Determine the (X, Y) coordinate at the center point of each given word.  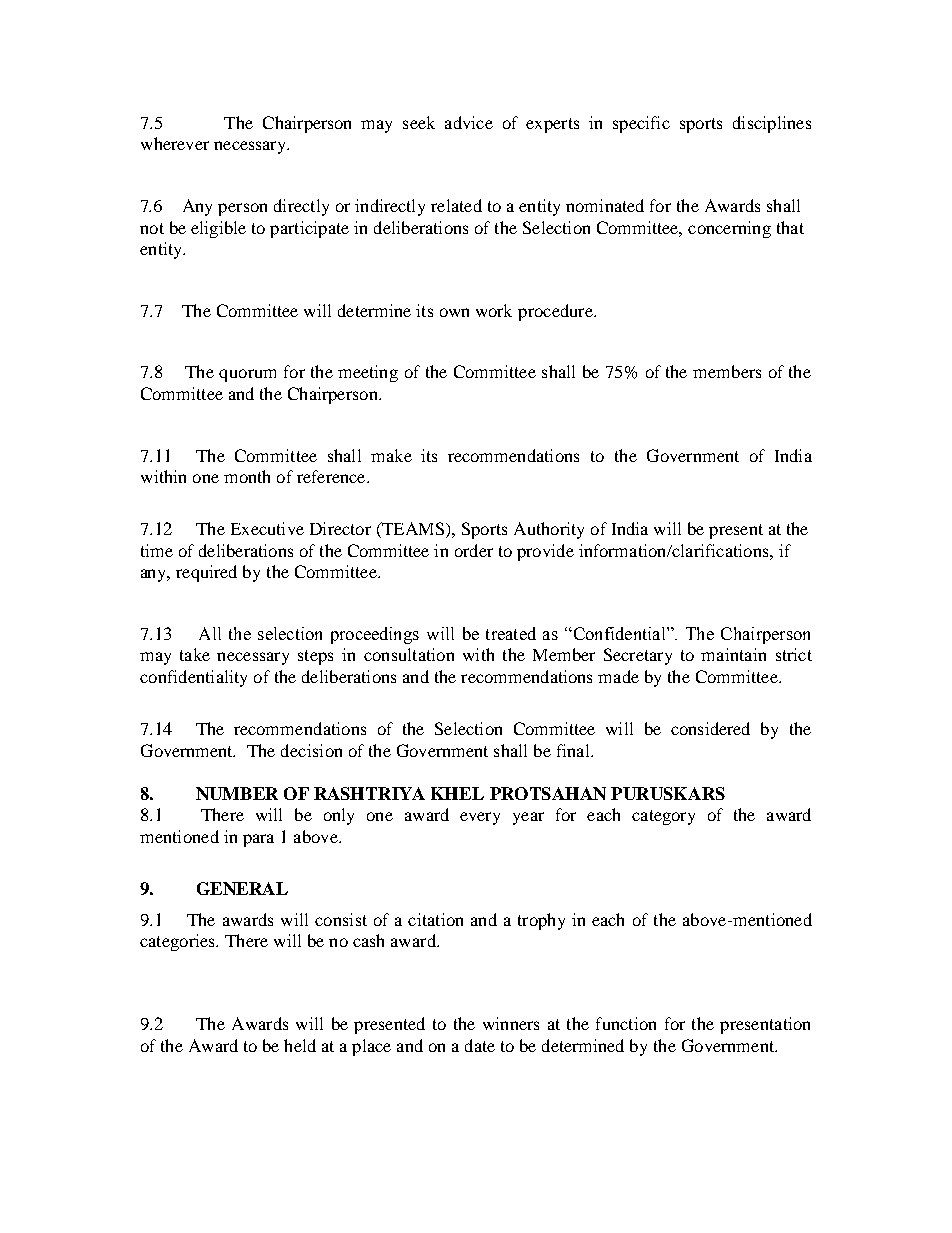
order (474, 550)
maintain (733, 654)
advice (469, 122)
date (480, 1045)
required (206, 573)
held (300, 1045)
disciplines (772, 124)
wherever (175, 143)
